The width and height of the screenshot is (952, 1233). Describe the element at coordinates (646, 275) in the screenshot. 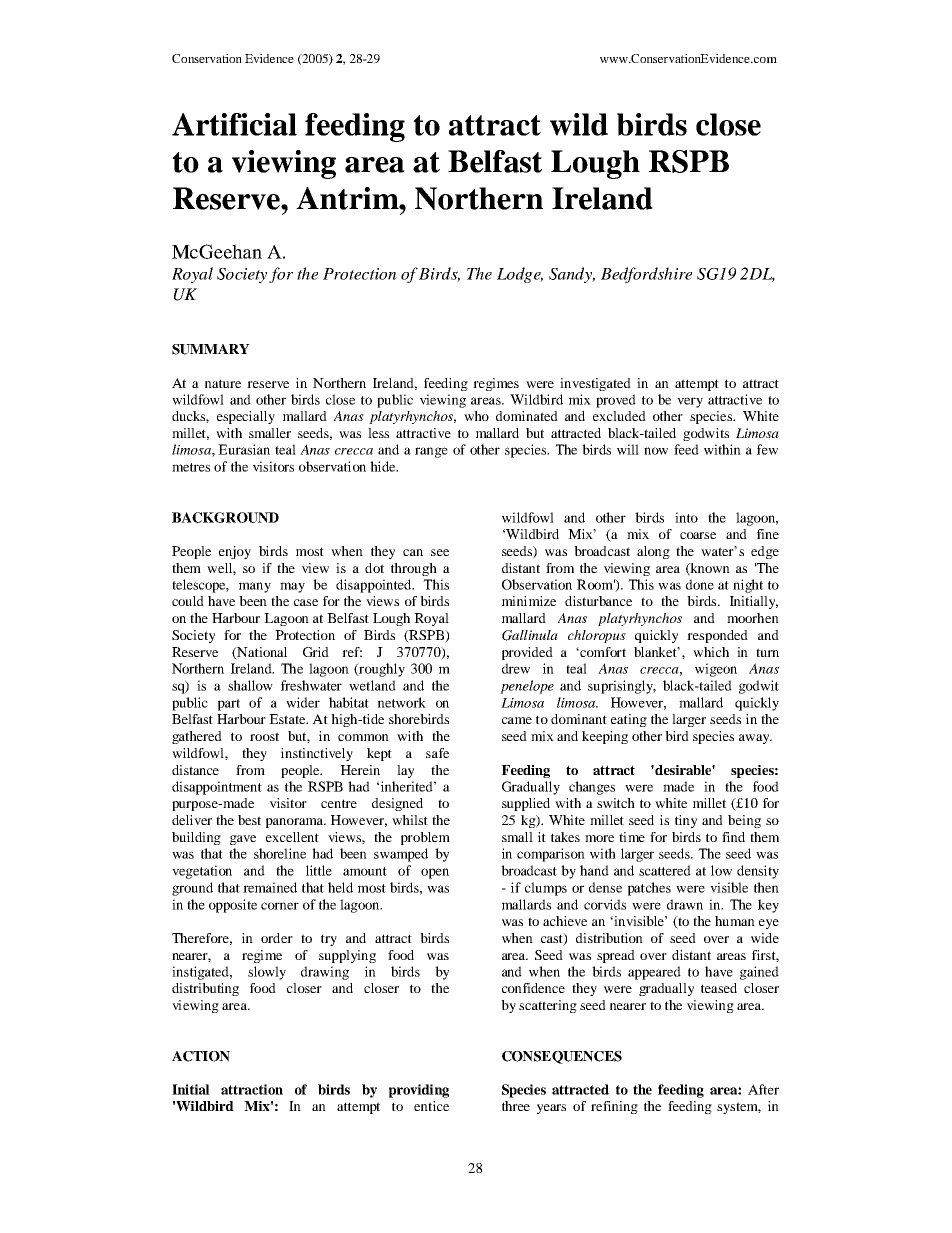

I see `Bedfordshire` at that location.
